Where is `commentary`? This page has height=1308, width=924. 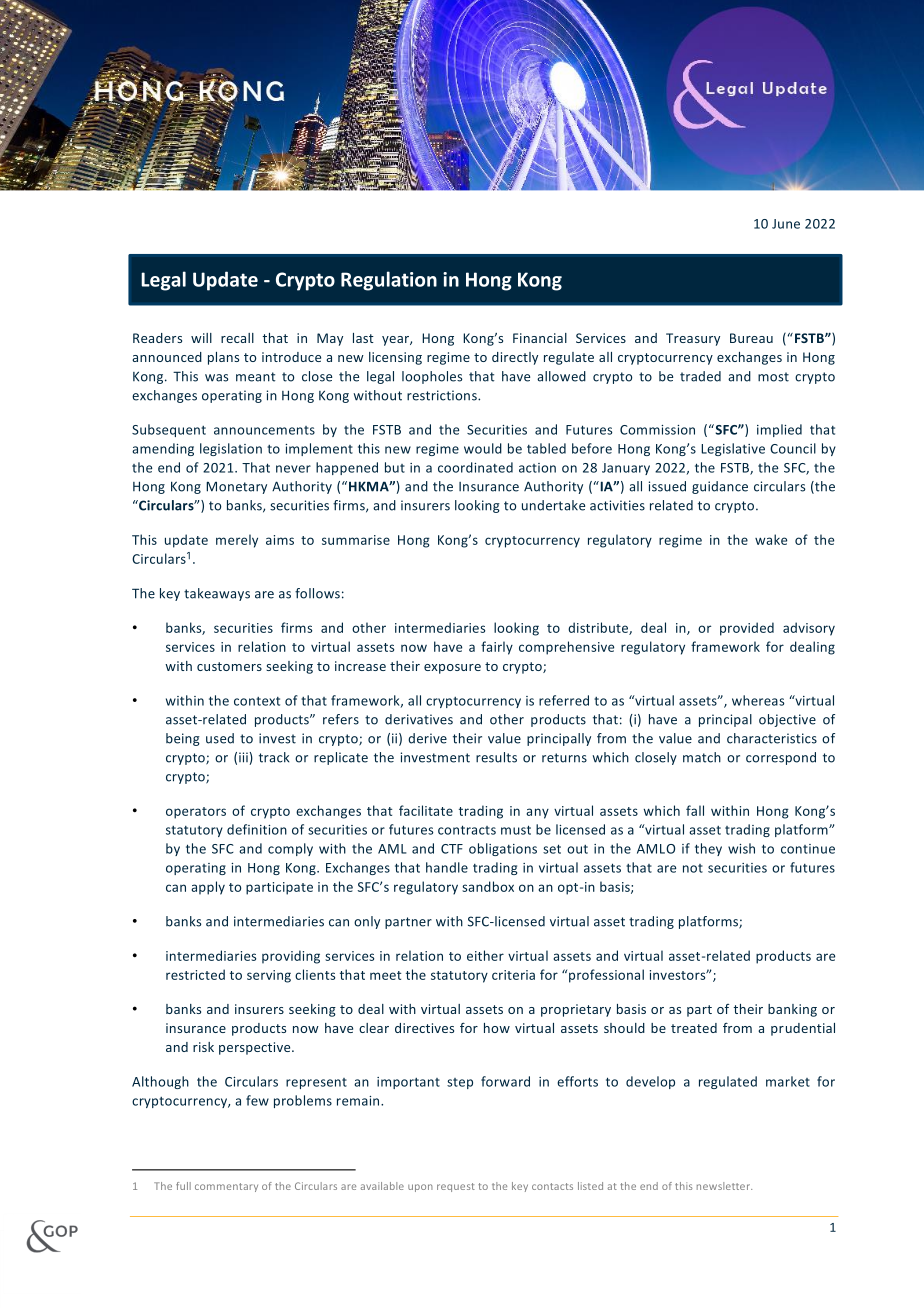
commentary is located at coordinates (226, 1187).
